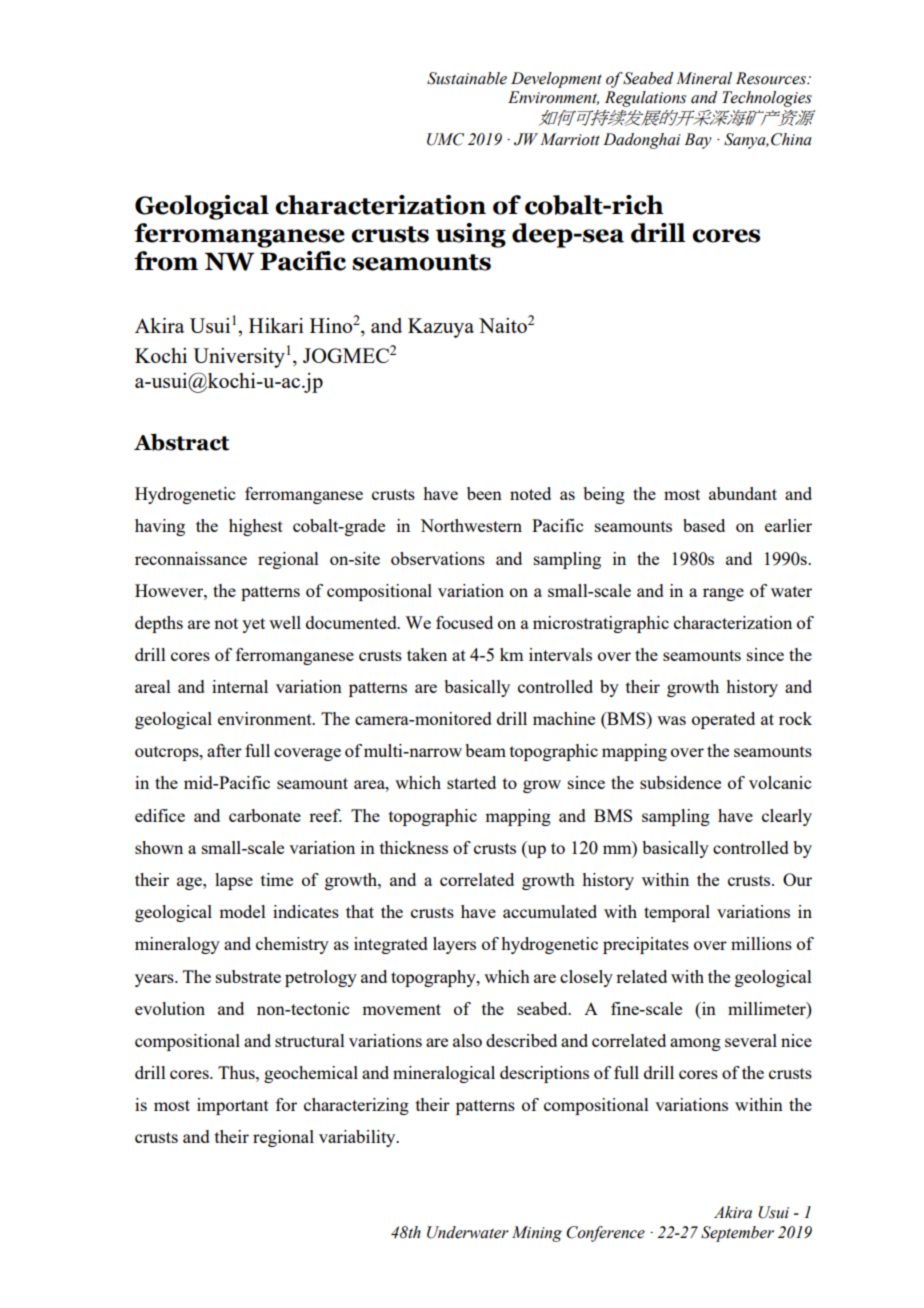 Image resolution: width=924 pixels, height=1308 pixels. Describe the element at coordinates (224, 750) in the screenshot. I see `after` at that location.
